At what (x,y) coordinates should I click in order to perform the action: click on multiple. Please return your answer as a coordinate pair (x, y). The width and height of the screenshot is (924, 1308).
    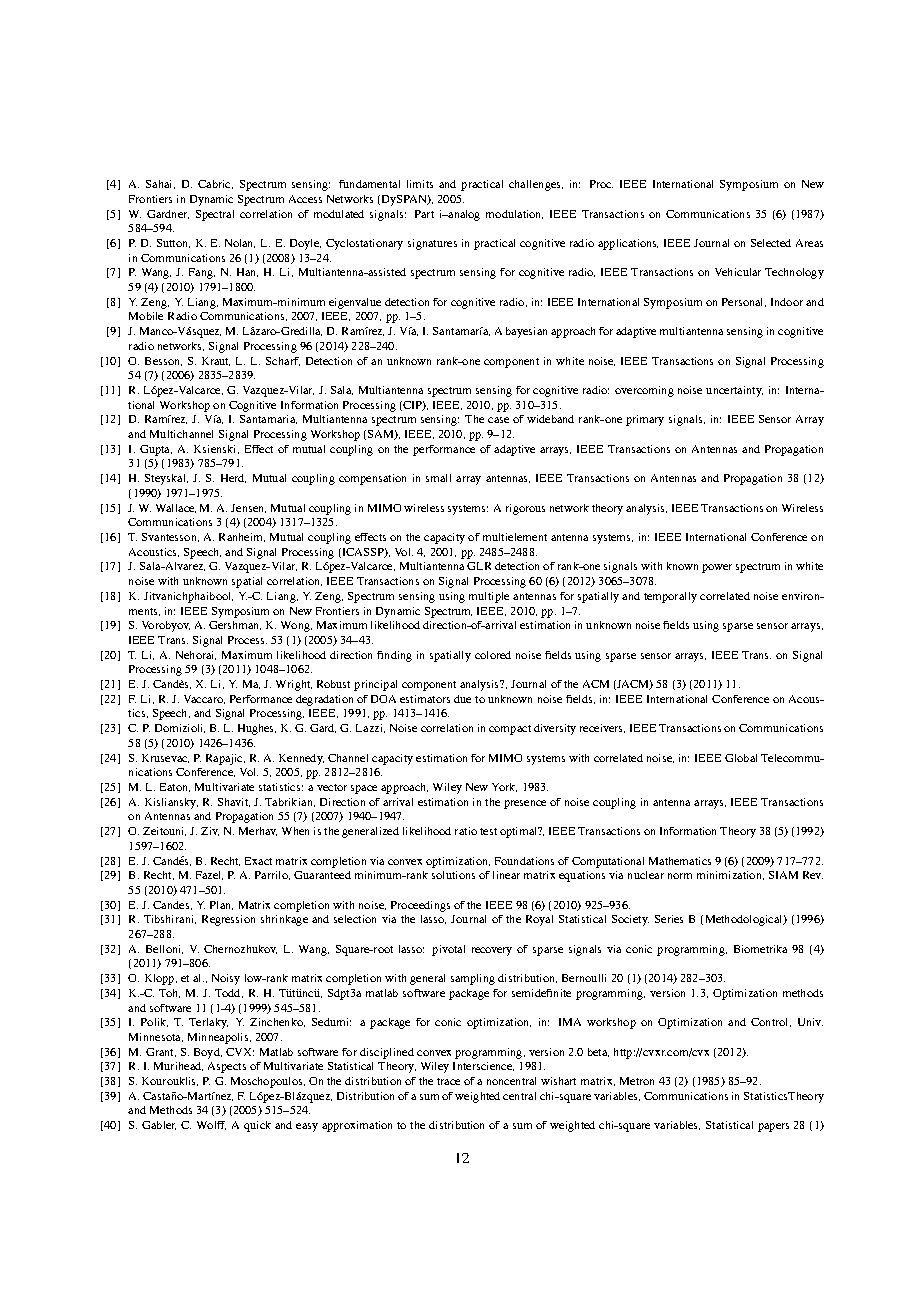
    Looking at the image, I should click on (489, 597).
